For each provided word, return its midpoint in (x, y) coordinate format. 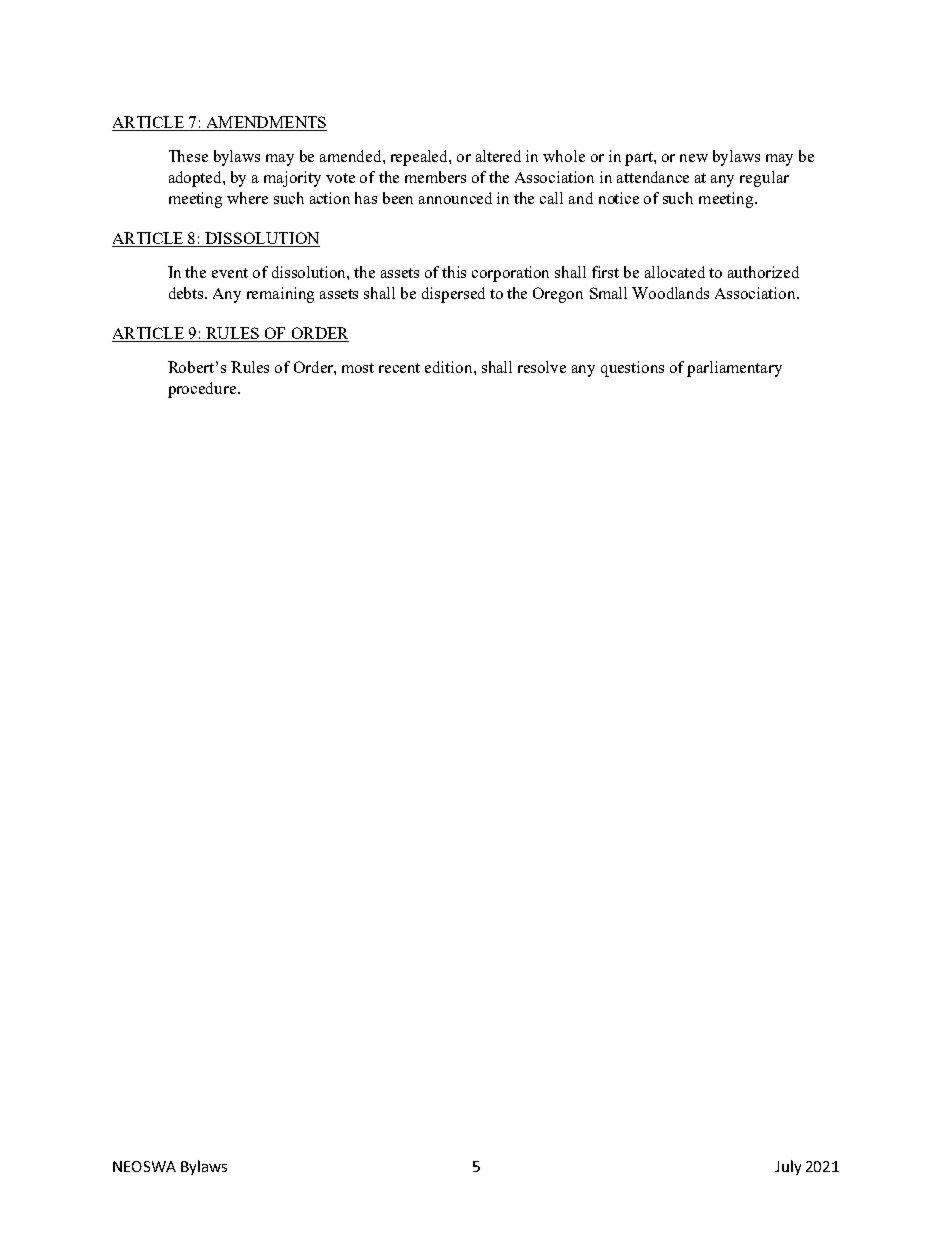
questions (632, 369)
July (788, 1167)
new (694, 158)
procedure (202, 390)
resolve (542, 367)
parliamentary (734, 369)
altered (498, 156)
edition (450, 367)
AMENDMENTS (265, 123)
